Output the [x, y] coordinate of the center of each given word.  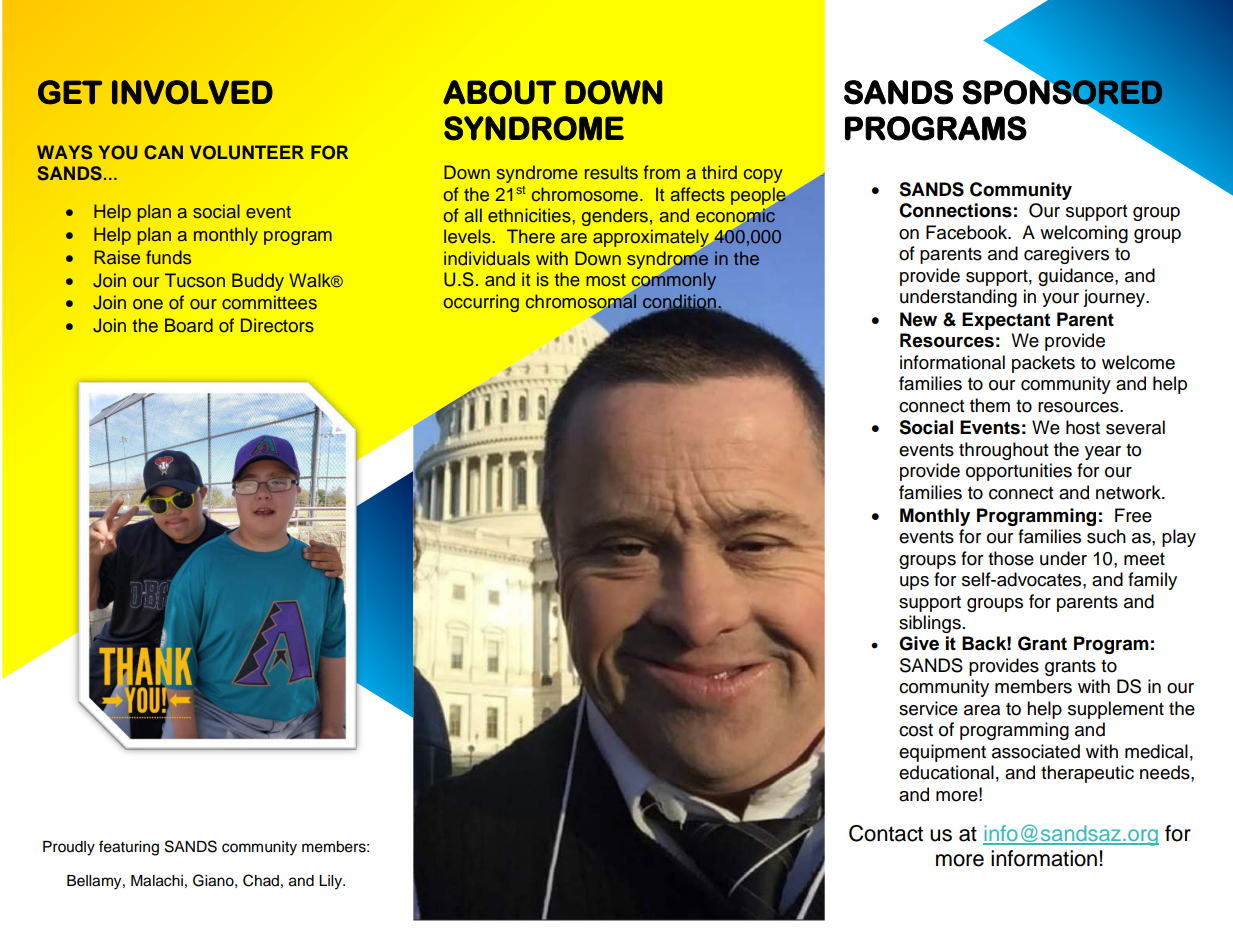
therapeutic [1087, 774]
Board [189, 325]
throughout [1003, 451]
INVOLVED [192, 92]
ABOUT [499, 92]
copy [763, 176]
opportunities [1019, 472]
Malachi [157, 881]
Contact [886, 833]
